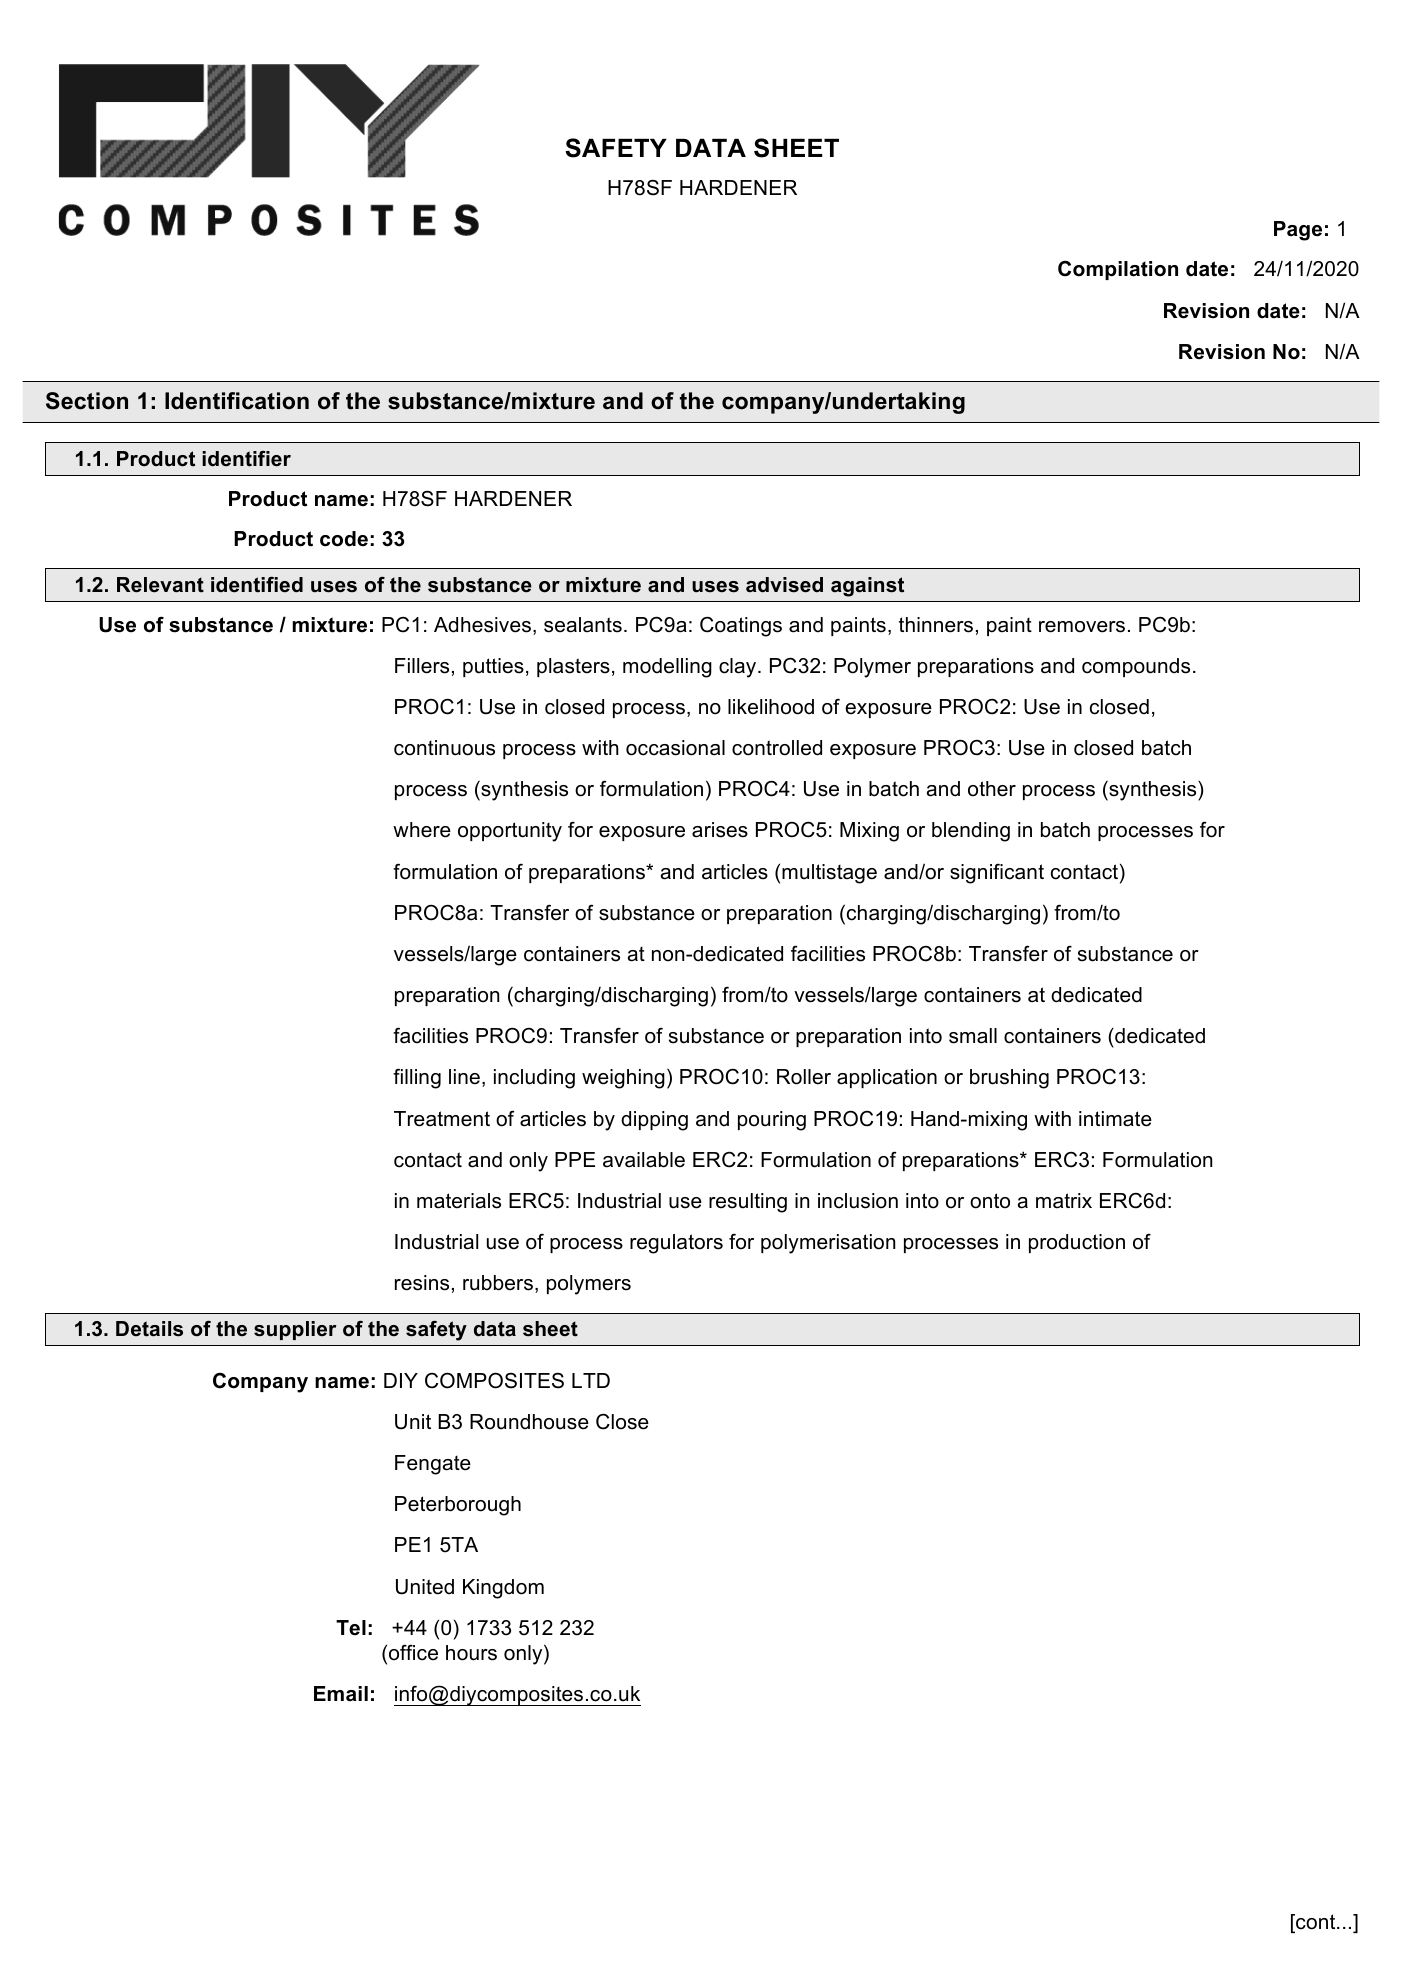 The width and height of the screenshot is (1402, 1982). I want to click on Compilation, so click(1118, 270).
